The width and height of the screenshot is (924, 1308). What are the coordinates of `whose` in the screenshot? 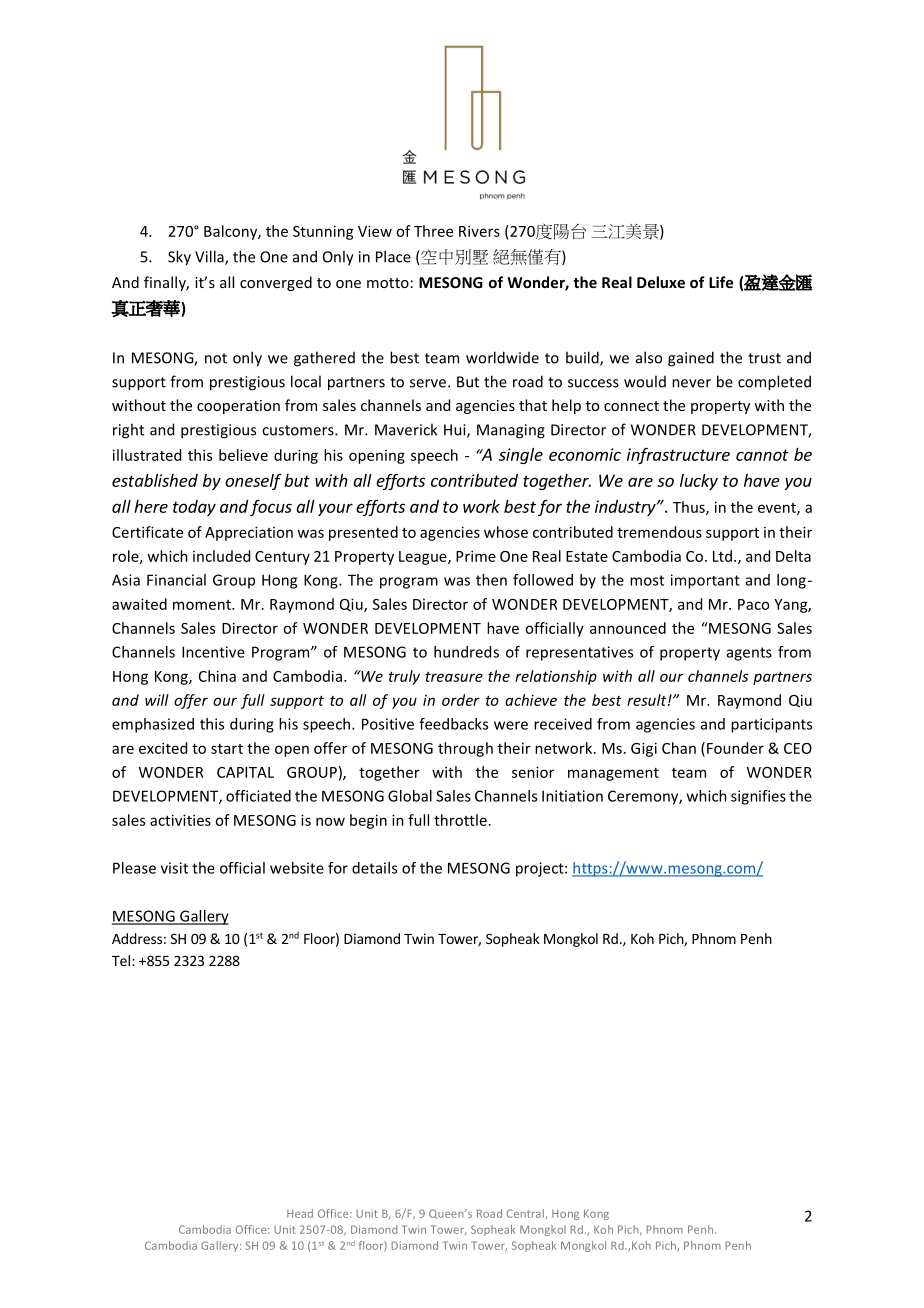 It's located at (506, 532).
